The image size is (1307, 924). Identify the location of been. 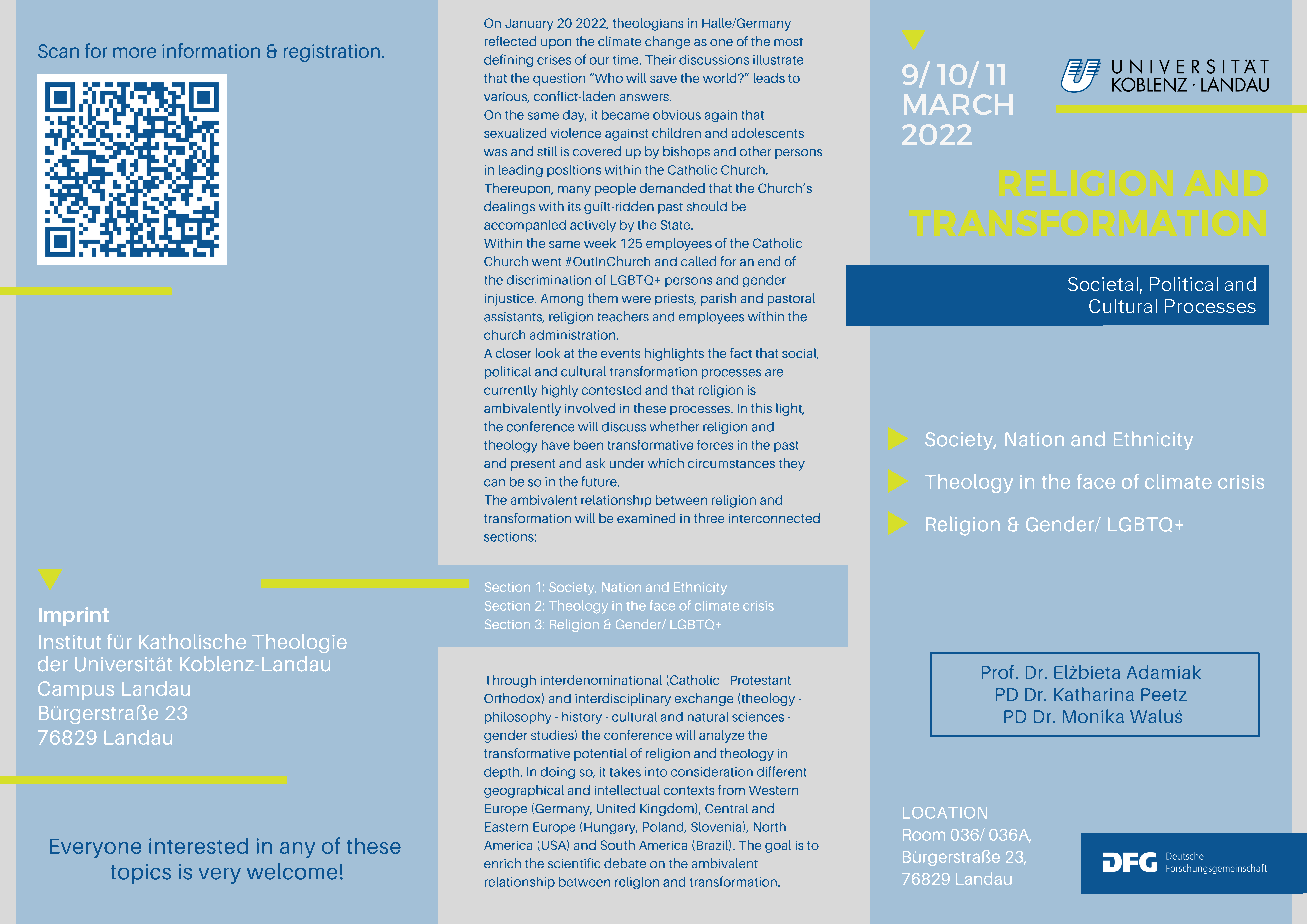
(588, 445).
